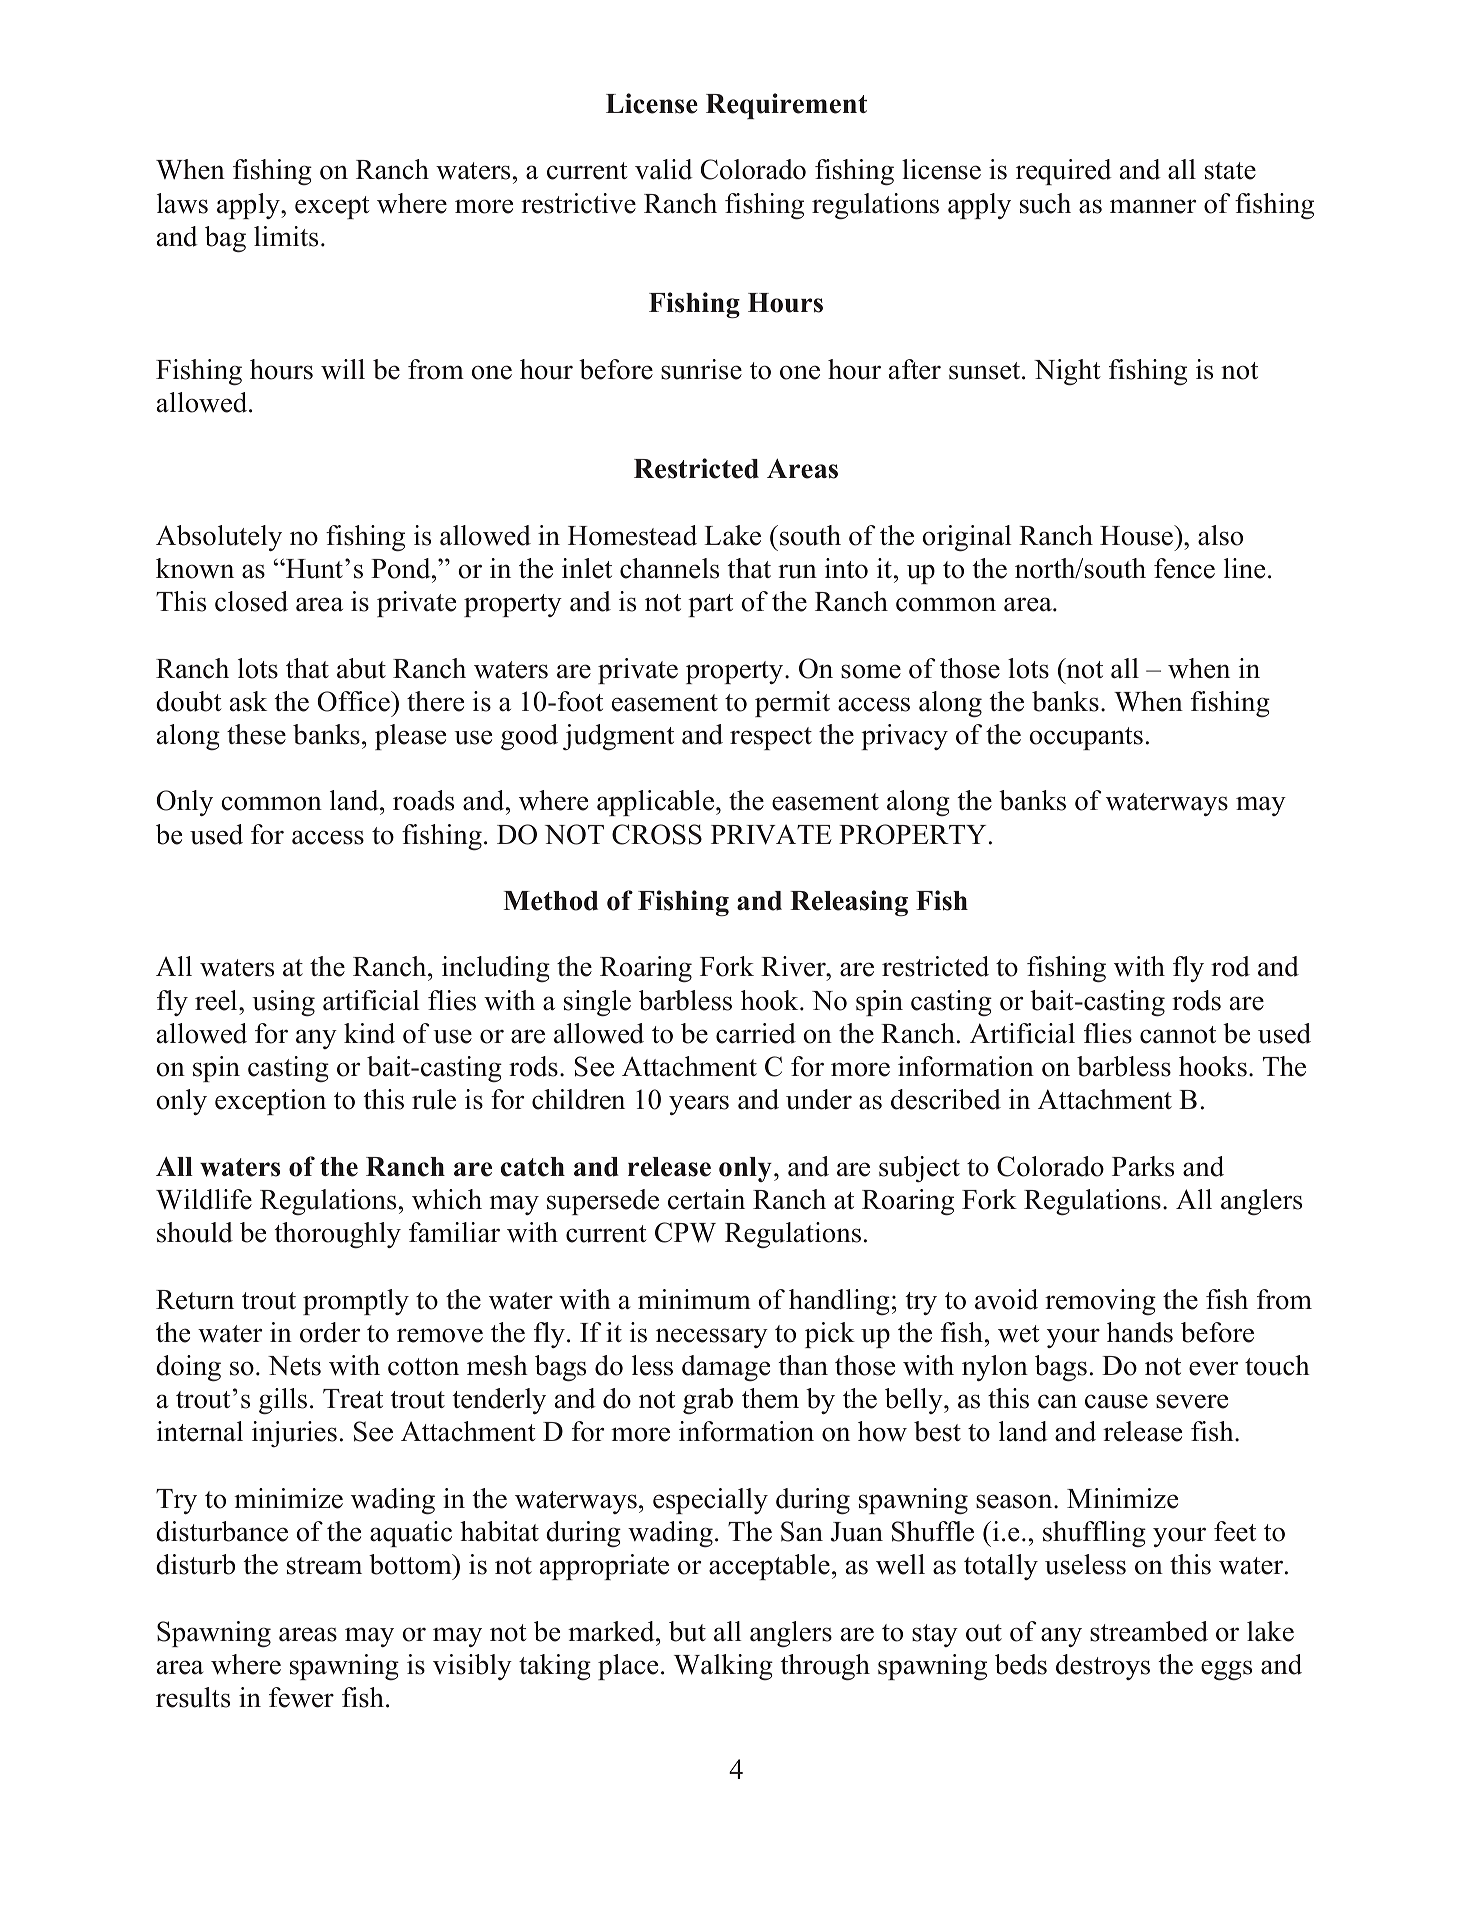  What do you see at coordinates (286, 236) in the document?
I see `limits` at bounding box center [286, 236].
